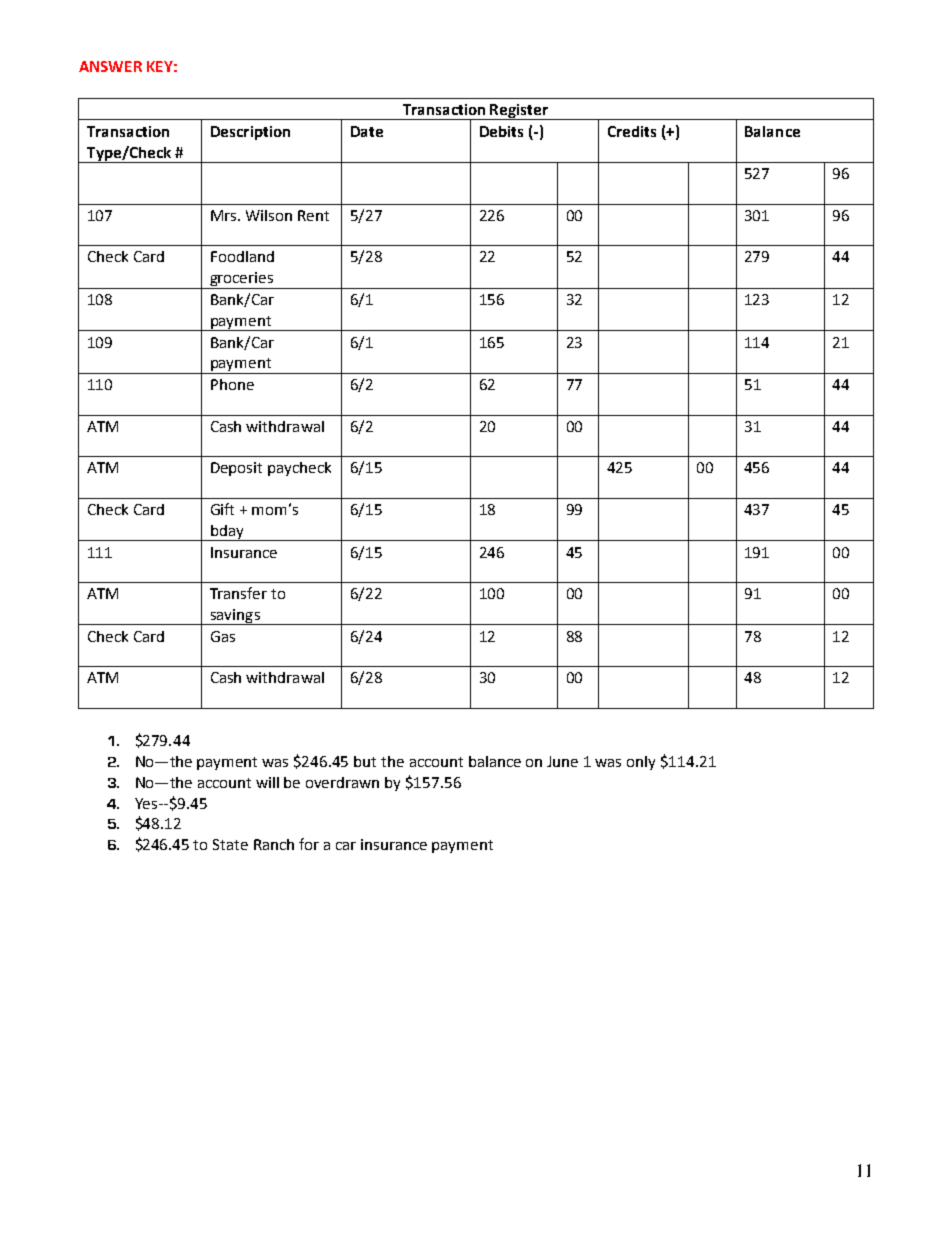  What do you see at coordinates (230, 844) in the screenshot?
I see `State` at bounding box center [230, 844].
